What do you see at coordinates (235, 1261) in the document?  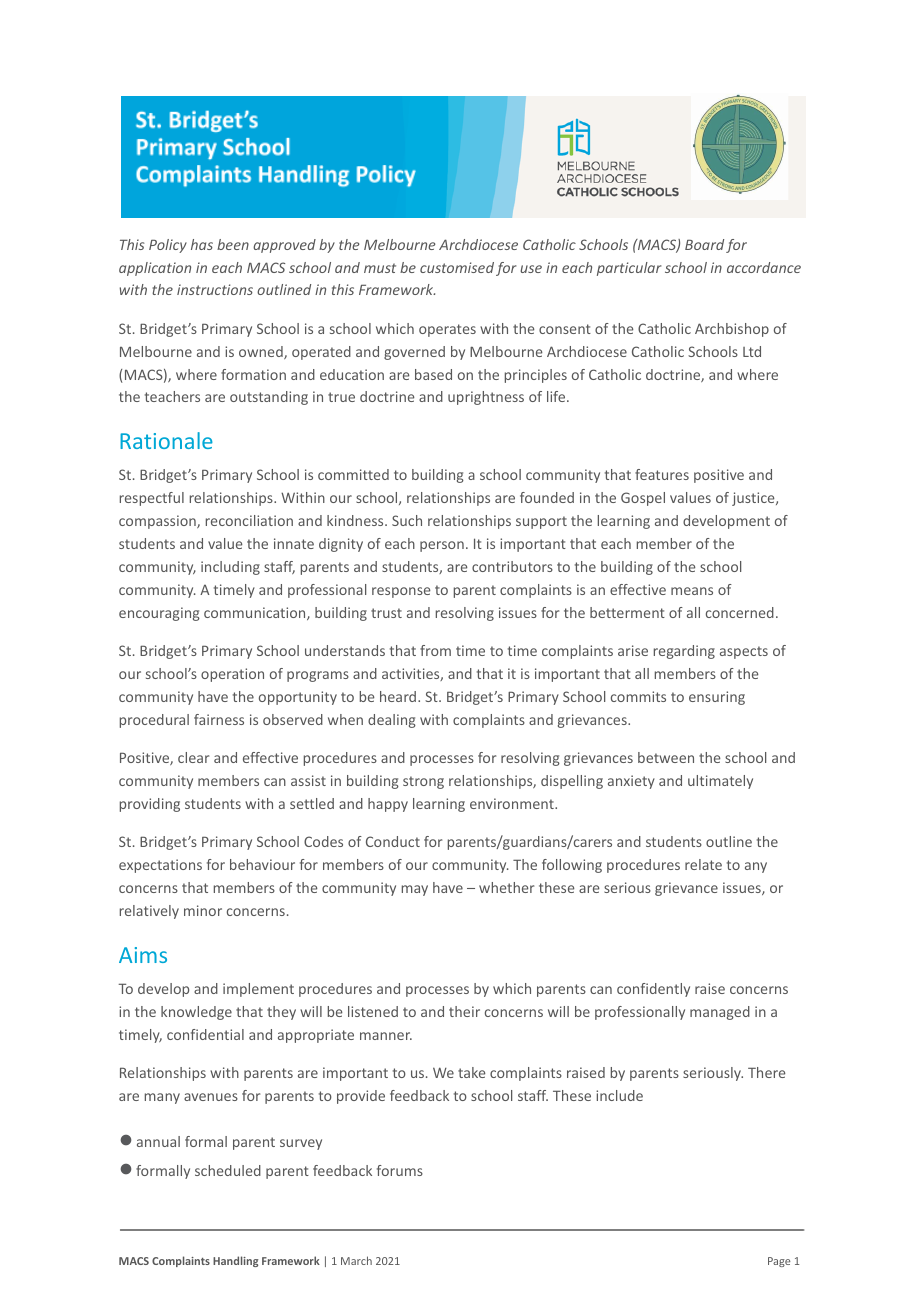 I see `Handling` at bounding box center [235, 1261].
